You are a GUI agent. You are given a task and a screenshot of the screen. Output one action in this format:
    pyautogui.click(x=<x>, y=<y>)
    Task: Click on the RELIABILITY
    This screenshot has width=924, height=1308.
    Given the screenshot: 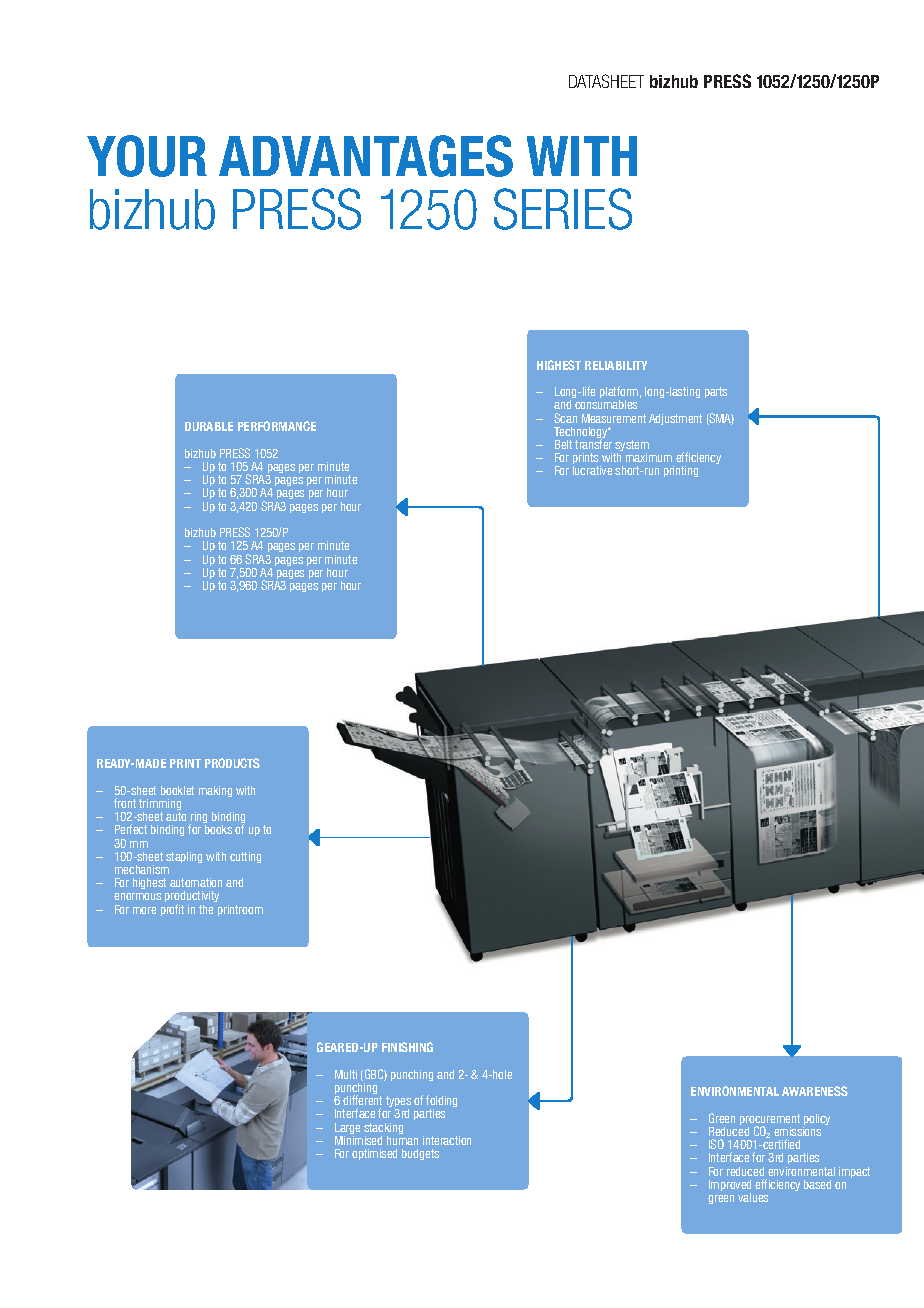 What is the action you would take?
    pyautogui.click(x=616, y=365)
